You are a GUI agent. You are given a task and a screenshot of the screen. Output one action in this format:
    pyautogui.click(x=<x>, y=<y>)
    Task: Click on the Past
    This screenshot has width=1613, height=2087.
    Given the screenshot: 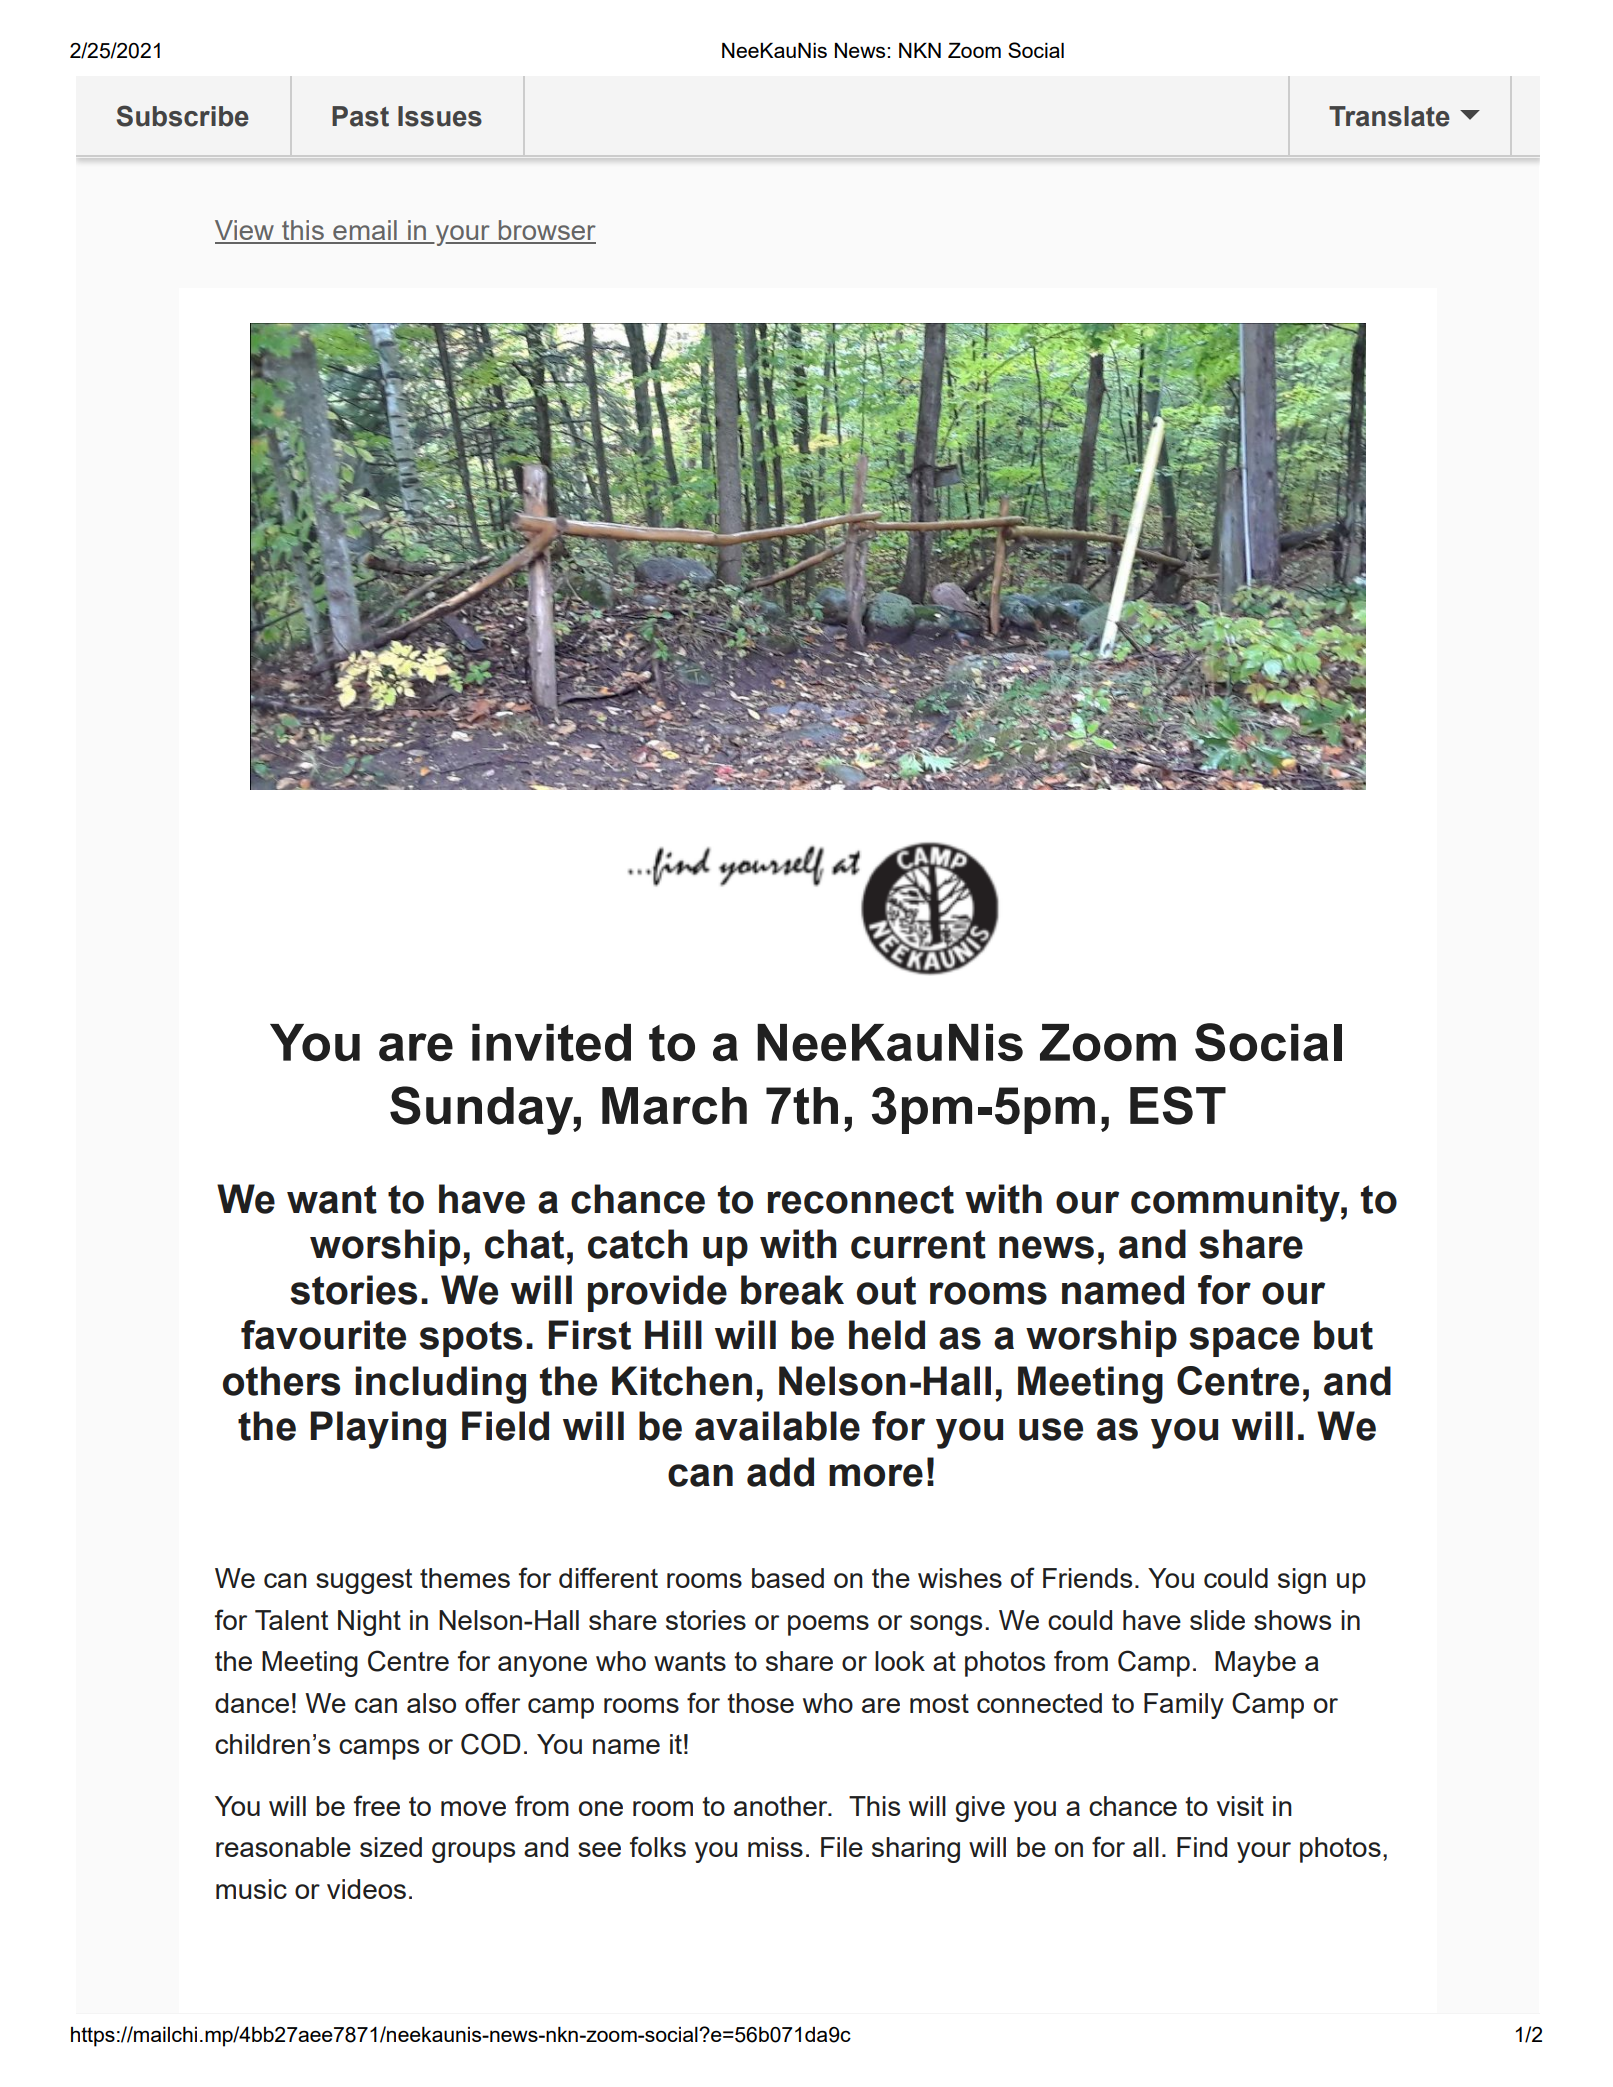 What is the action you would take?
    pyautogui.click(x=360, y=116)
